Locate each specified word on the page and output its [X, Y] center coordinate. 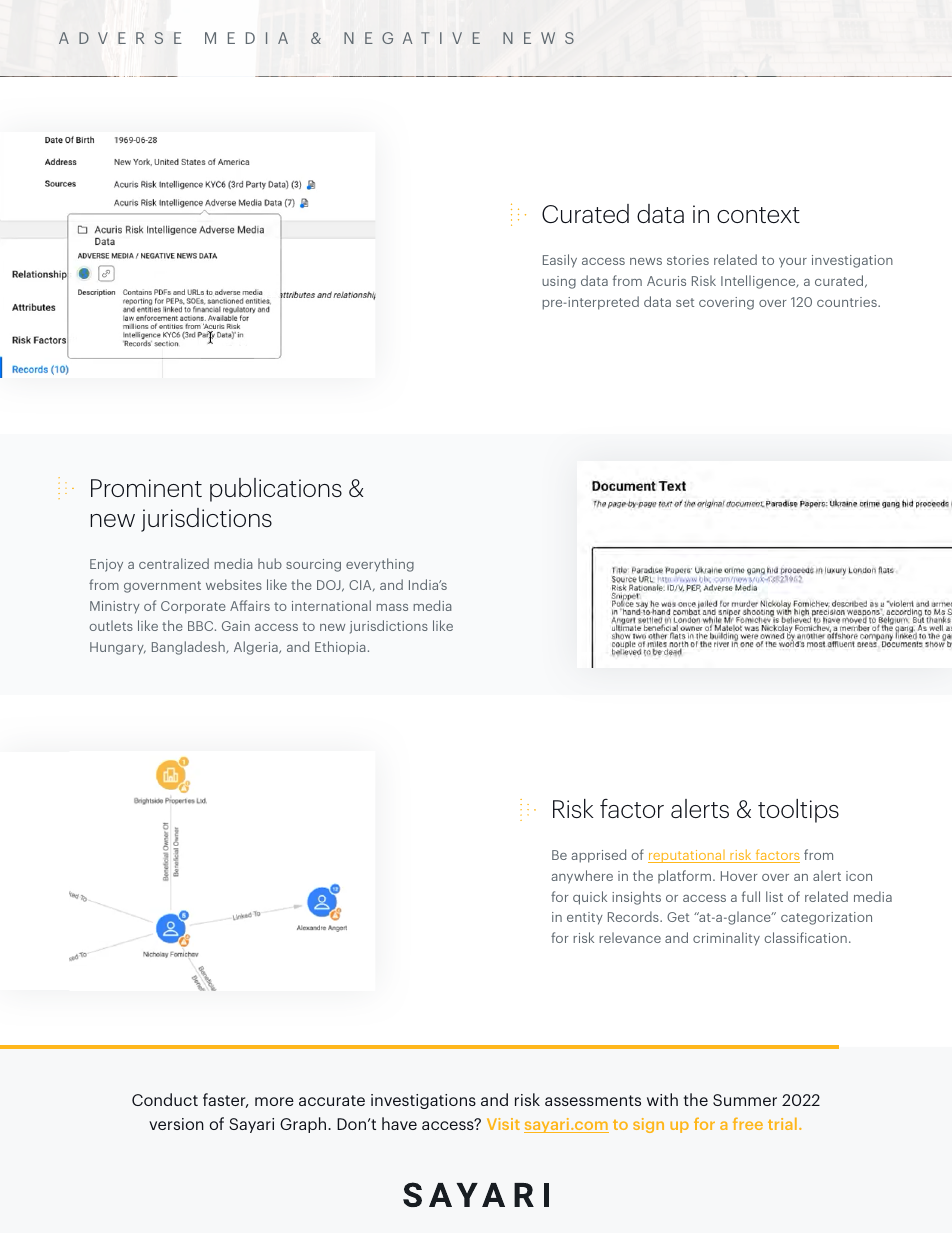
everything [380, 565]
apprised [598, 856]
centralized [174, 563]
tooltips [798, 811]
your [793, 262]
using [559, 282]
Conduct [165, 1099]
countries [848, 302]
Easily [560, 261]
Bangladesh [189, 648]
